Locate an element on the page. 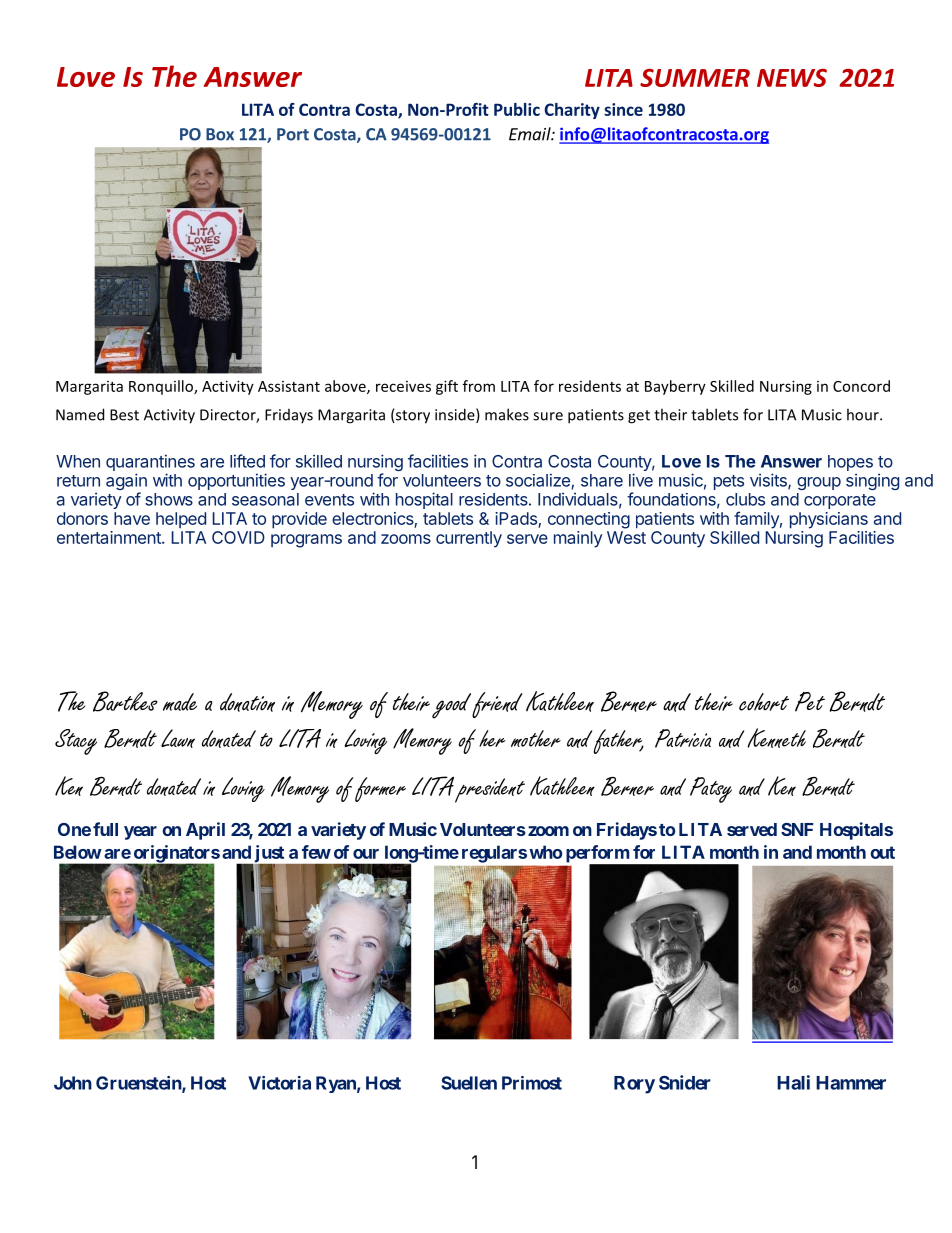 The width and height of the page is (952, 1233). Kenneth is located at coordinates (776, 738).
